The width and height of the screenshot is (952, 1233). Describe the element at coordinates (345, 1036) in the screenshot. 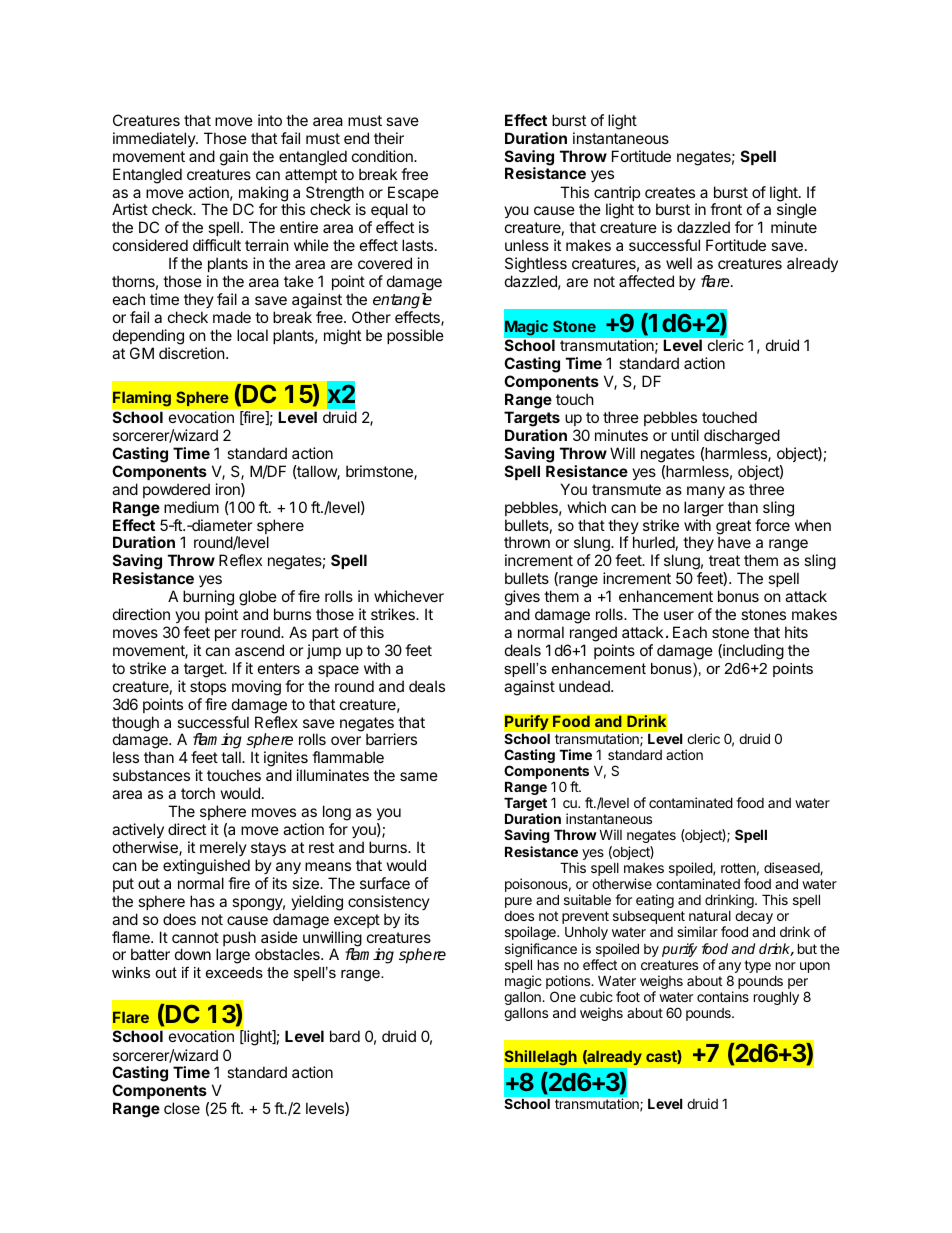

I see `bard` at that location.
